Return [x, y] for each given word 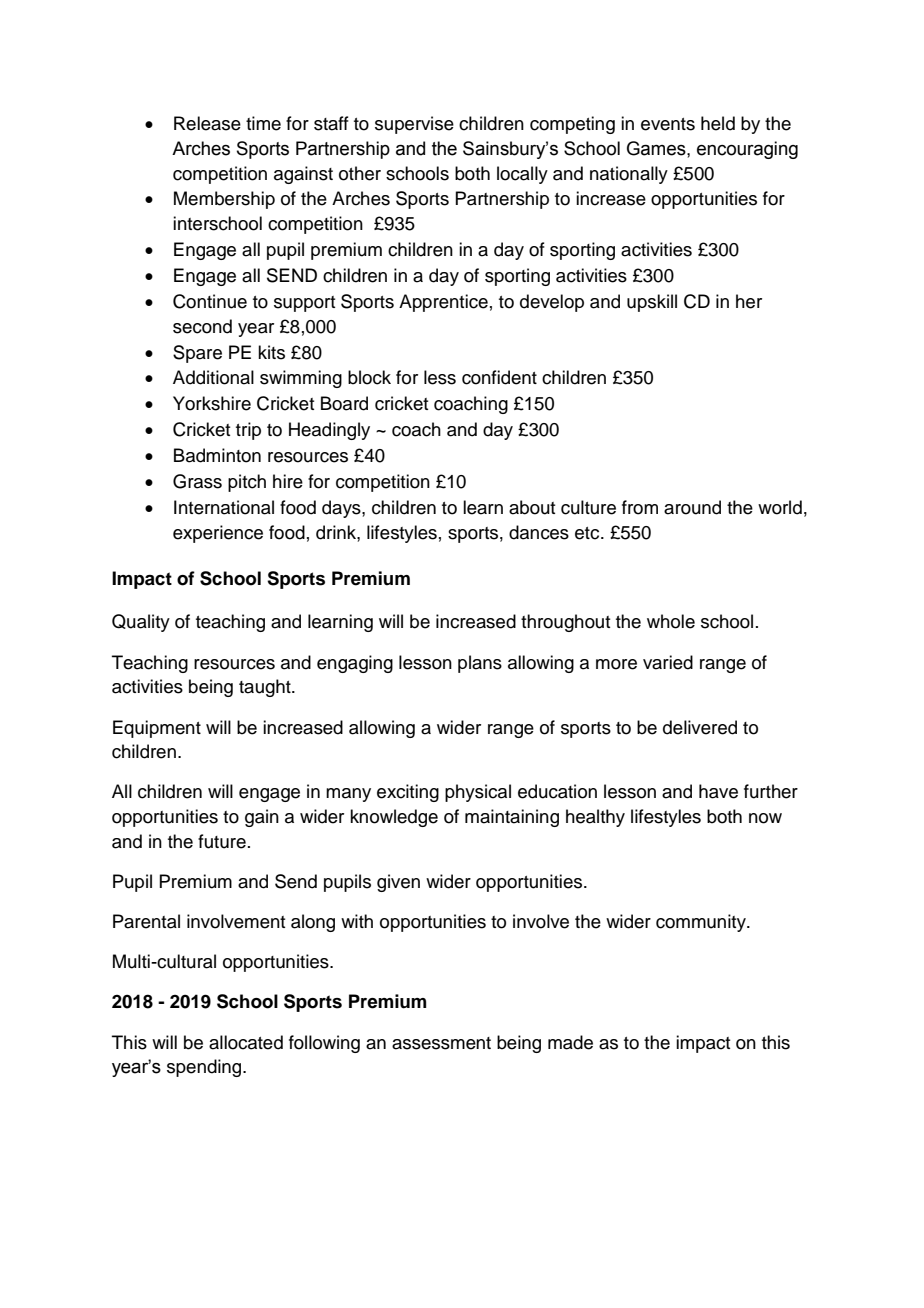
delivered [700, 727]
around [692, 507]
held [718, 123]
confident [499, 377]
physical [478, 793]
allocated [246, 1042]
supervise [414, 125]
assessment [441, 1043]
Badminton [217, 455]
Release [207, 123]
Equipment [157, 729]
